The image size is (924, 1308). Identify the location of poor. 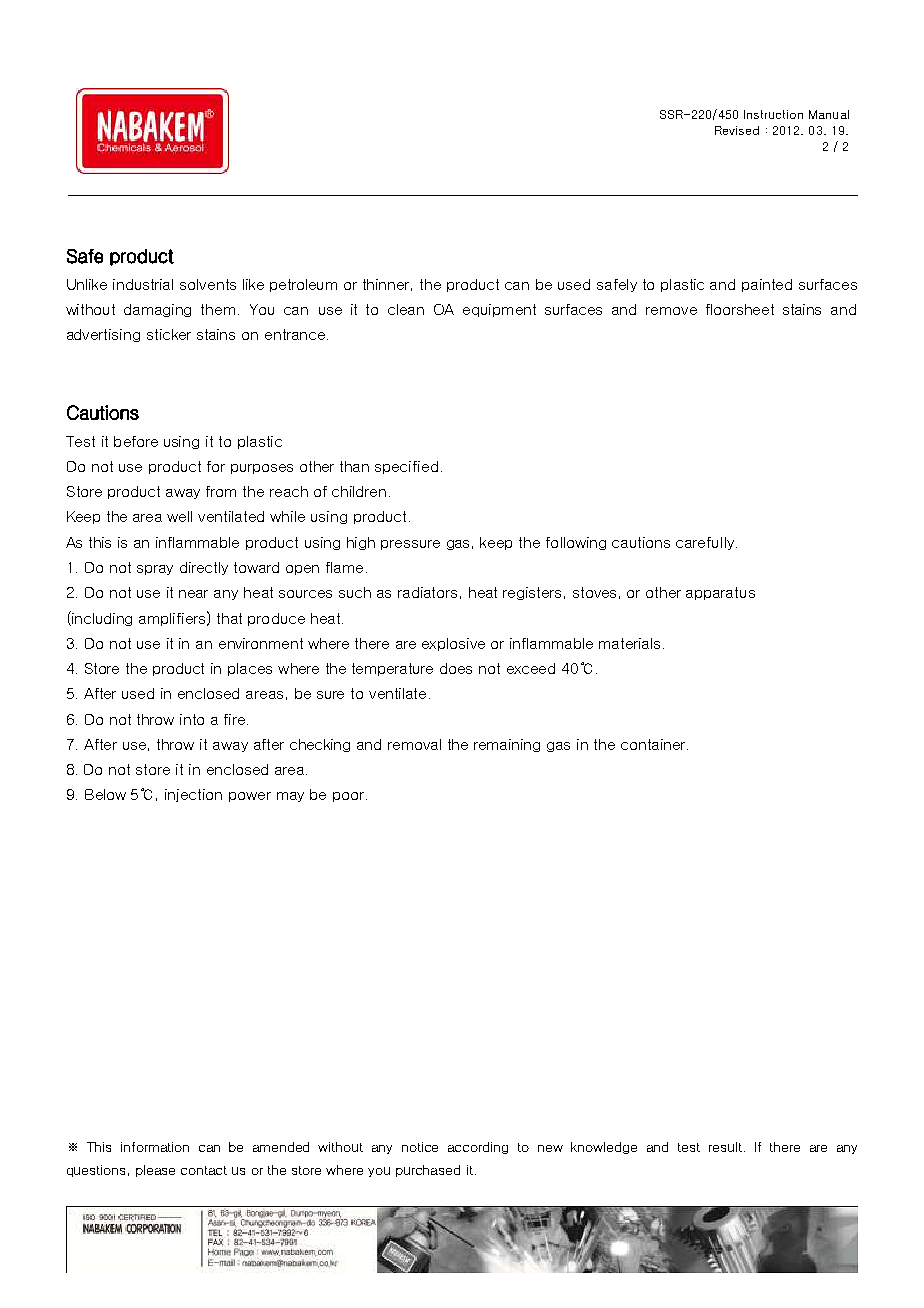
(348, 797).
